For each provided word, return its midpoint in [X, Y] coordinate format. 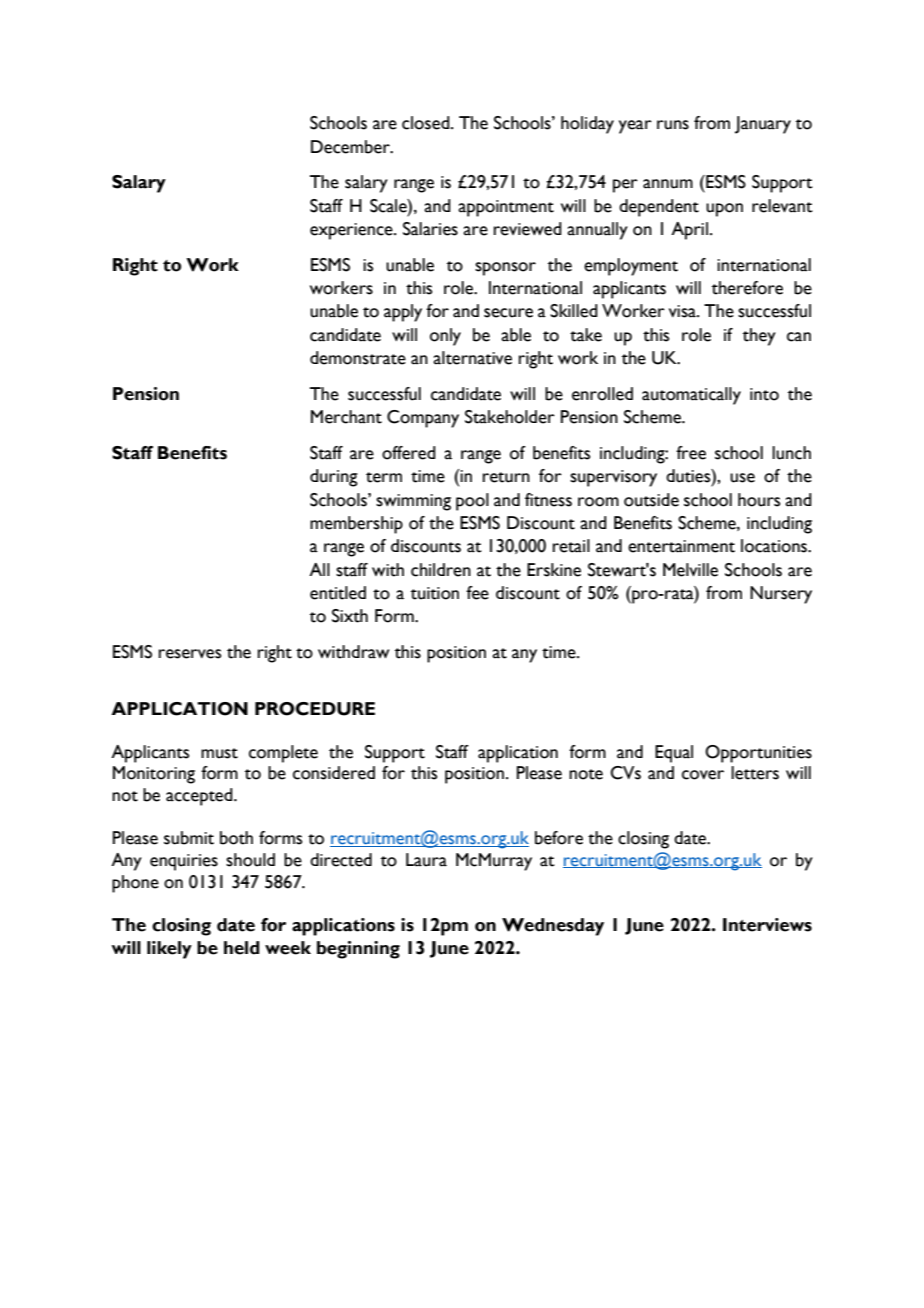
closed [427, 123]
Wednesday [553, 927]
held [242, 948]
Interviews [767, 925]
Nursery [781, 595]
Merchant [346, 417]
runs [673, 125]
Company [423, 419]
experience [352, 231]
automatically [691, 396]
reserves [190, 654]
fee [477, 593]
